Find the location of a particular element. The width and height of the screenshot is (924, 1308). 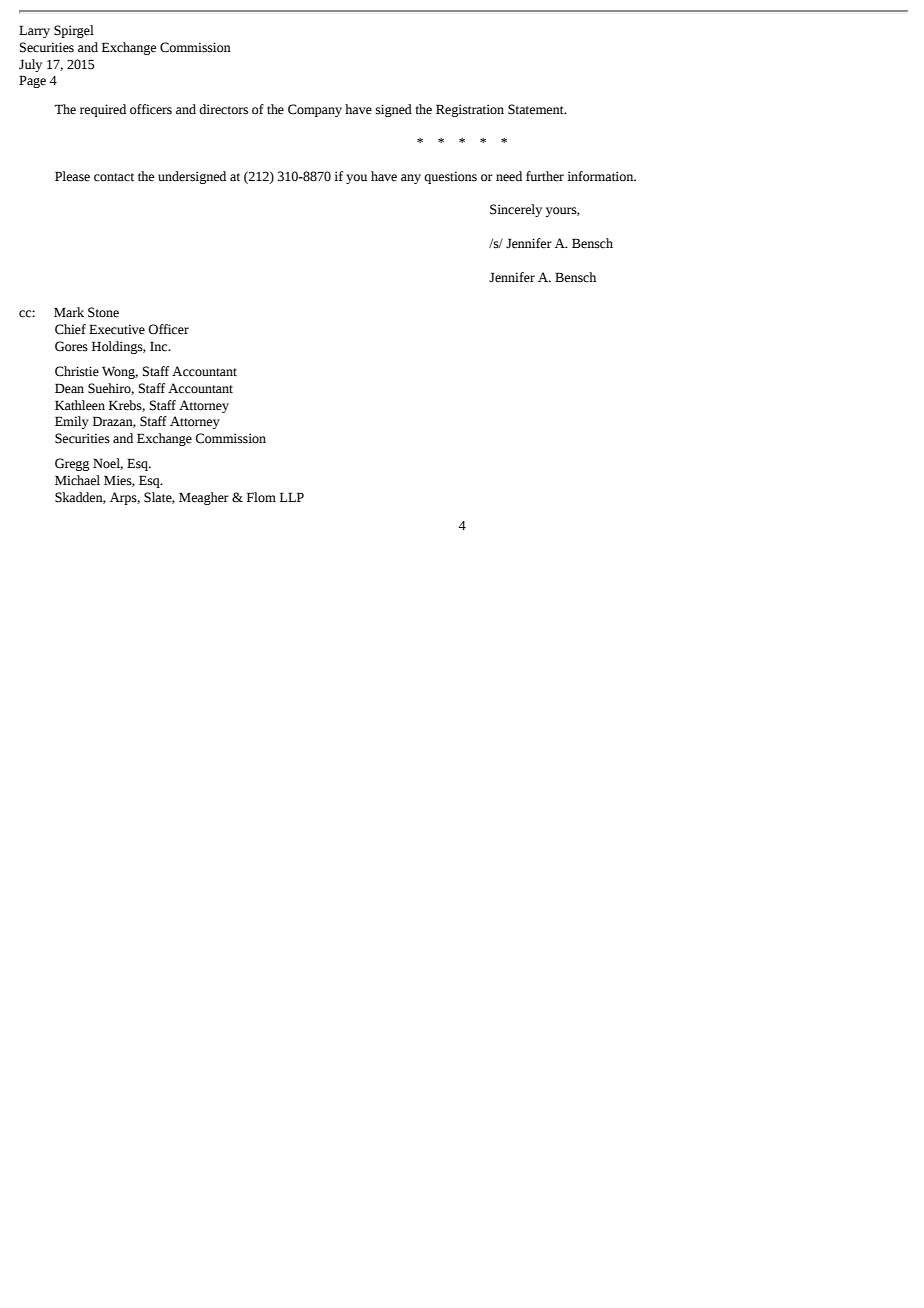

Stone is located at coordinates (103, 312).
